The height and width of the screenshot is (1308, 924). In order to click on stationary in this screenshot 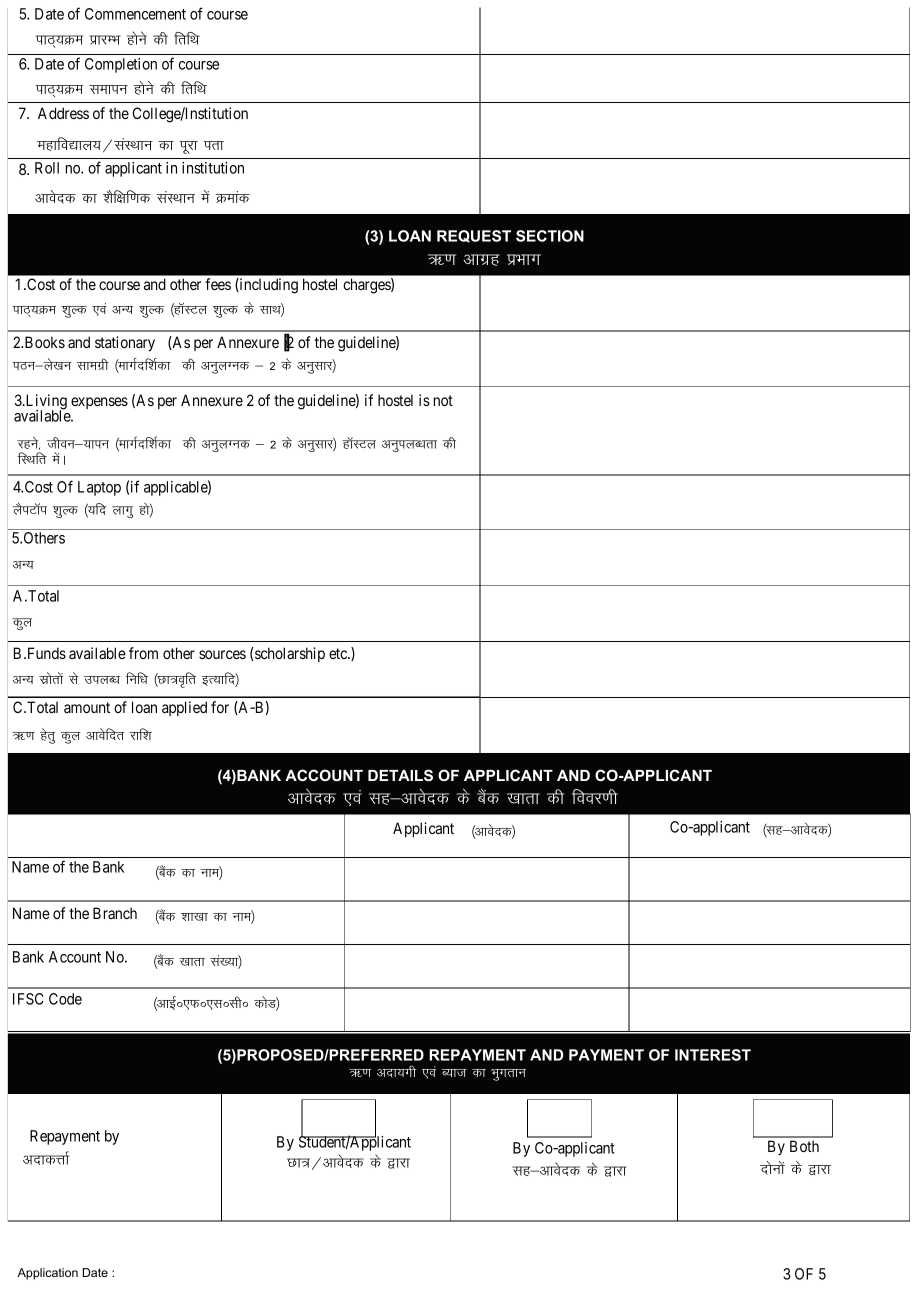, I will do `click(125, 344)`.
